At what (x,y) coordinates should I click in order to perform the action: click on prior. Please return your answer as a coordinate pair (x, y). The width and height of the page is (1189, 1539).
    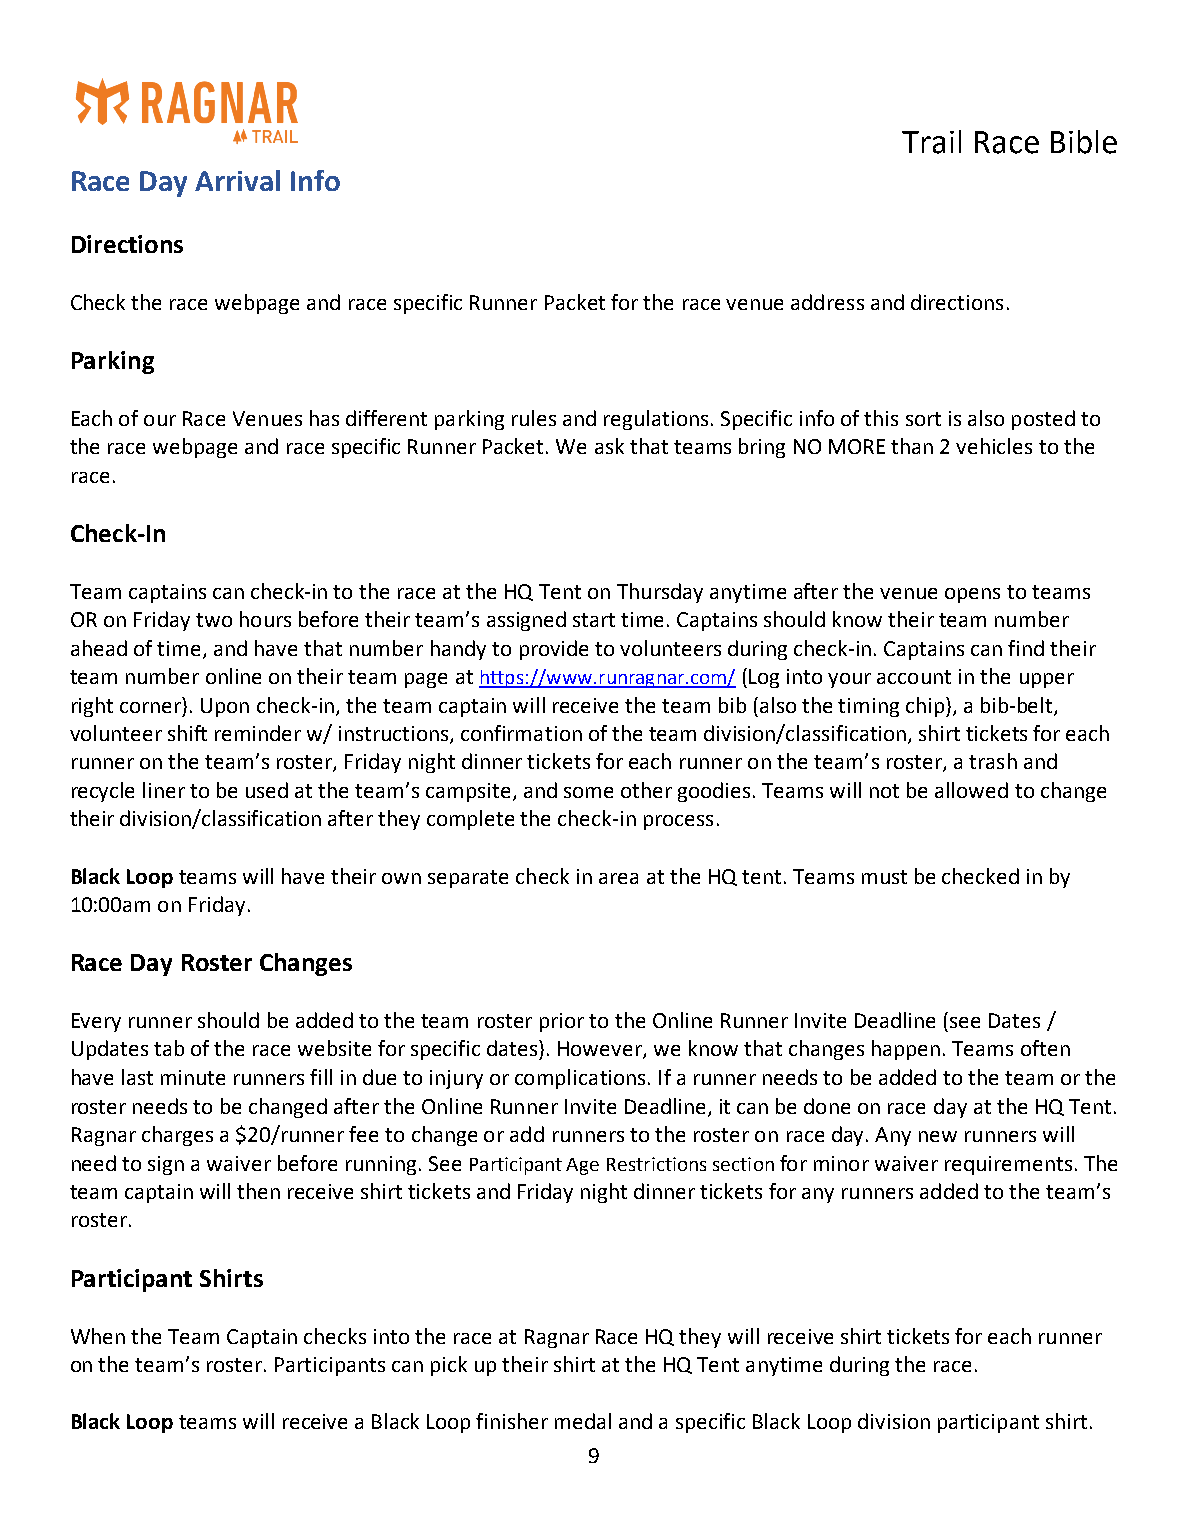
    Looking at the image, I should click on (562, 1022).
